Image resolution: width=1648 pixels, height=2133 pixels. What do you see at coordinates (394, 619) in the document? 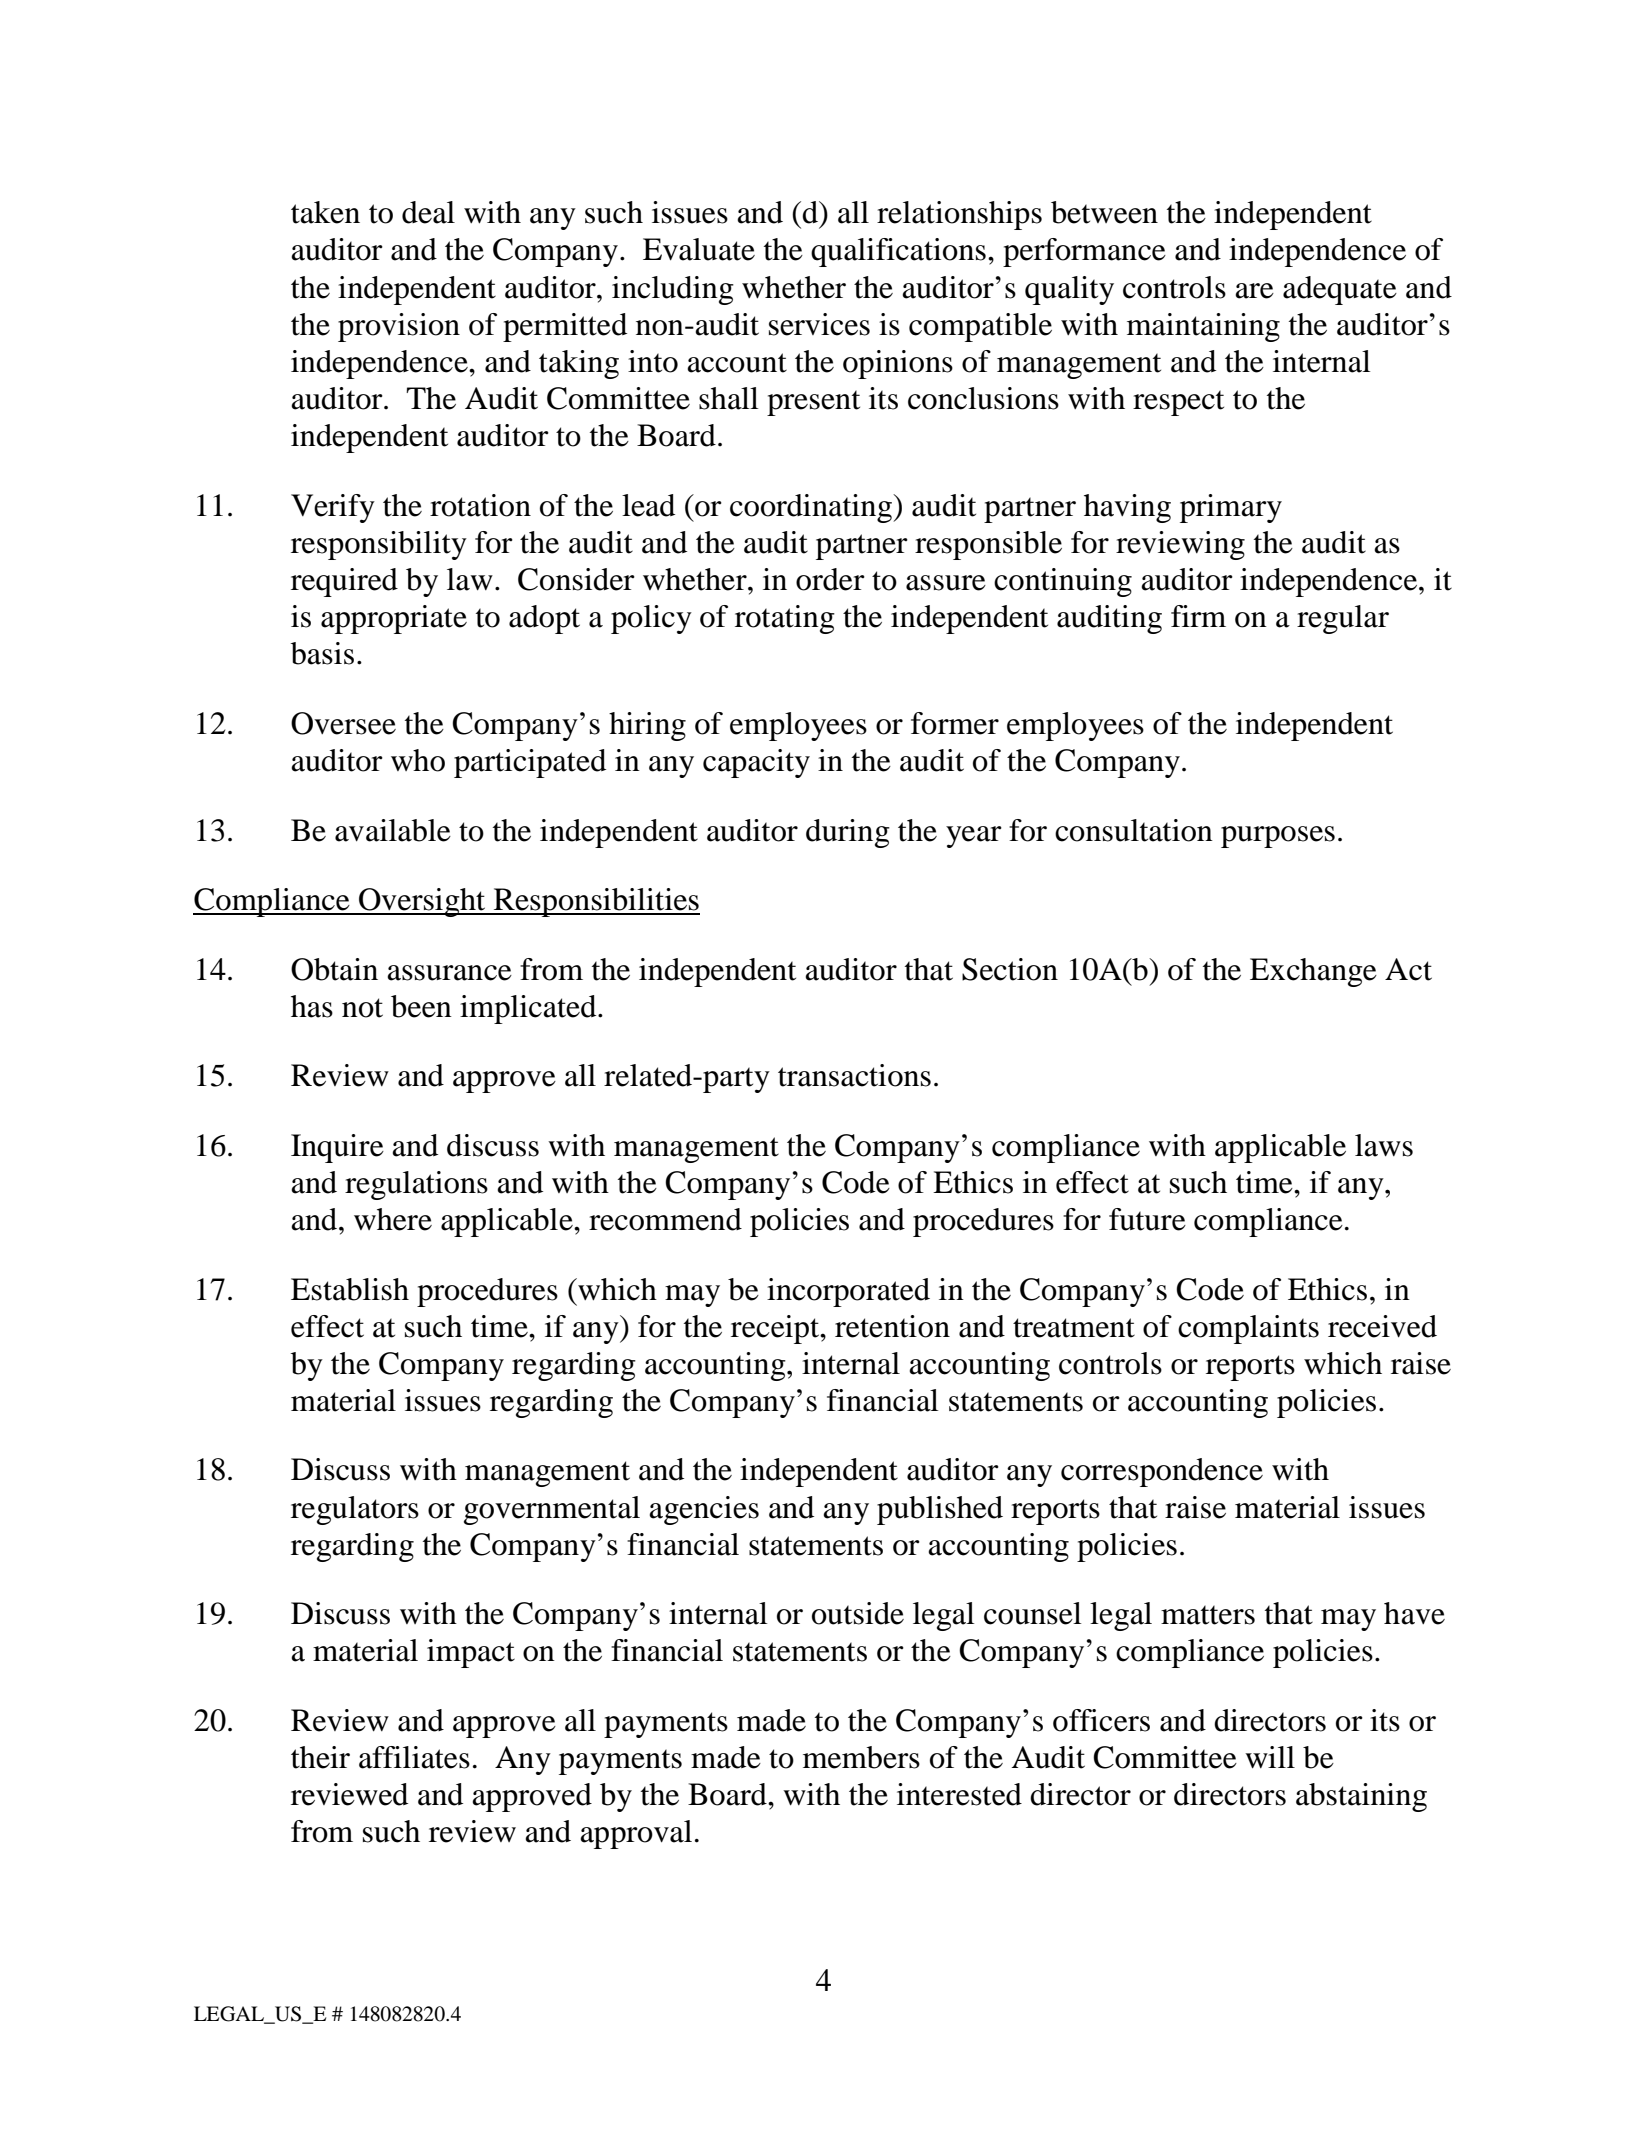
I see `appropriate` at bounding box center [394, 619].
